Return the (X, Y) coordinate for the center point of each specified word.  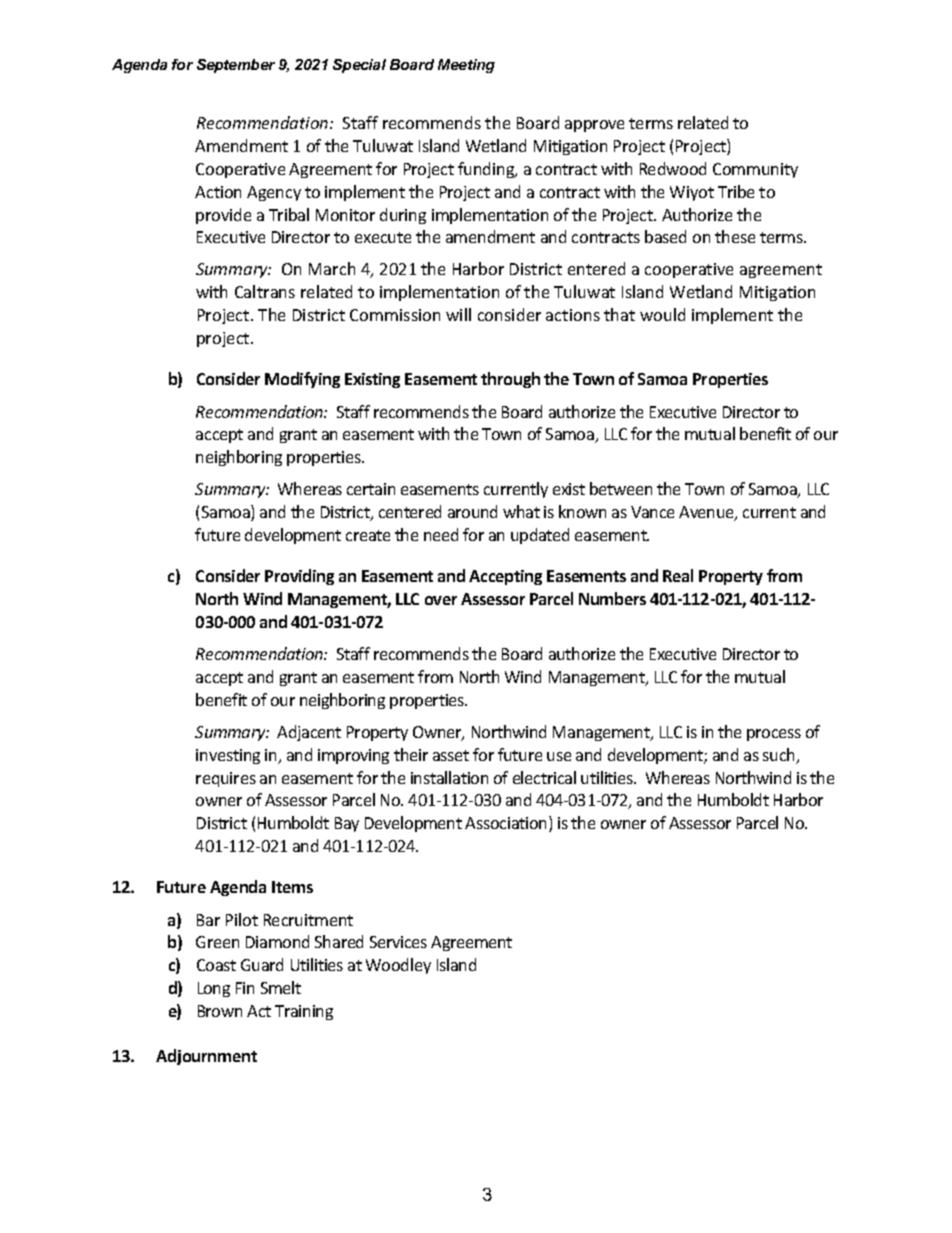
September (236, 66)
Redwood (673, 168)
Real (678, 575)
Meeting (466, 66)
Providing (299, 577)
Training (304, 1012)
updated (540, 536)
